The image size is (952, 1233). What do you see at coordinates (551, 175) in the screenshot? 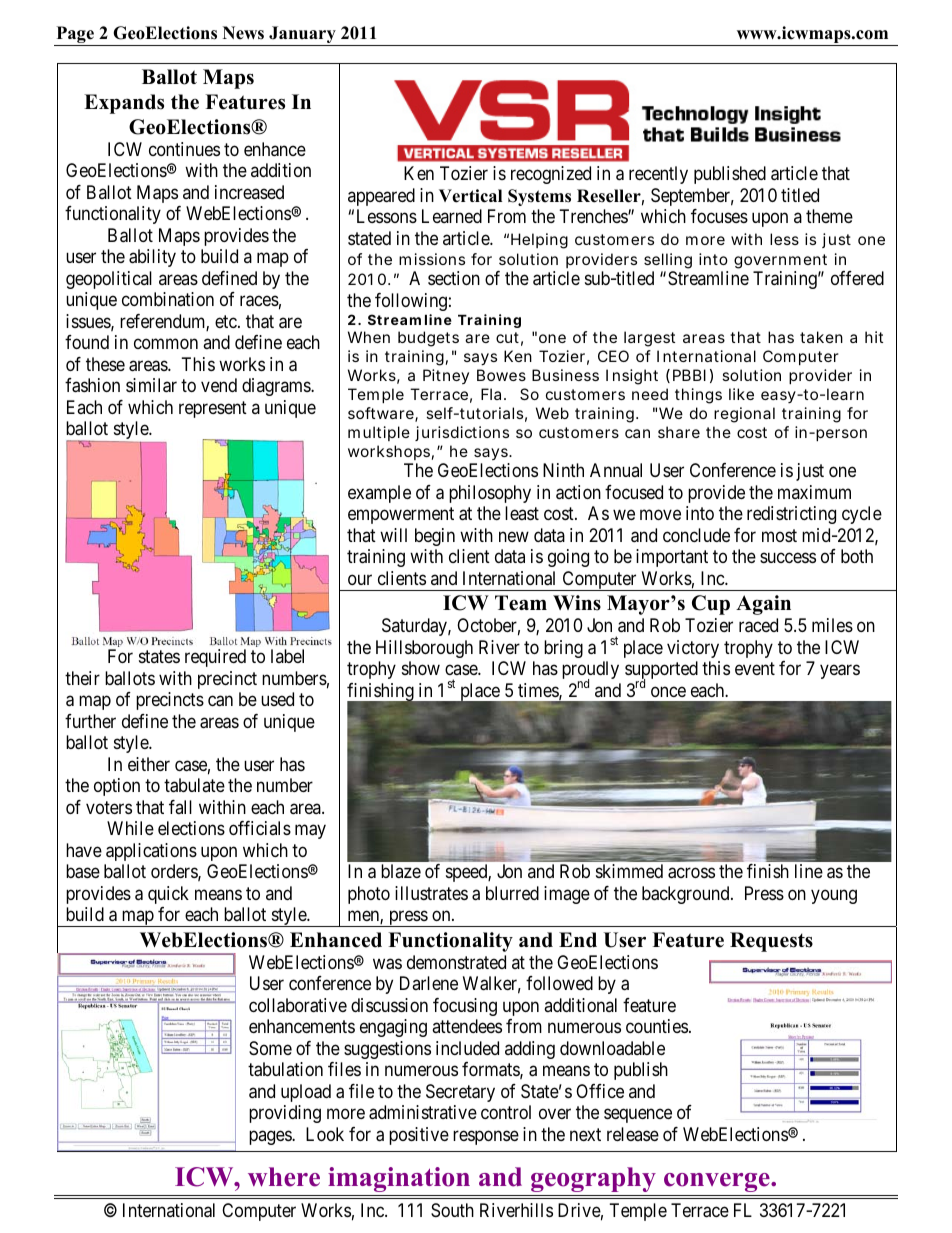
I see `recognized` at bounding box center [551, 175].
